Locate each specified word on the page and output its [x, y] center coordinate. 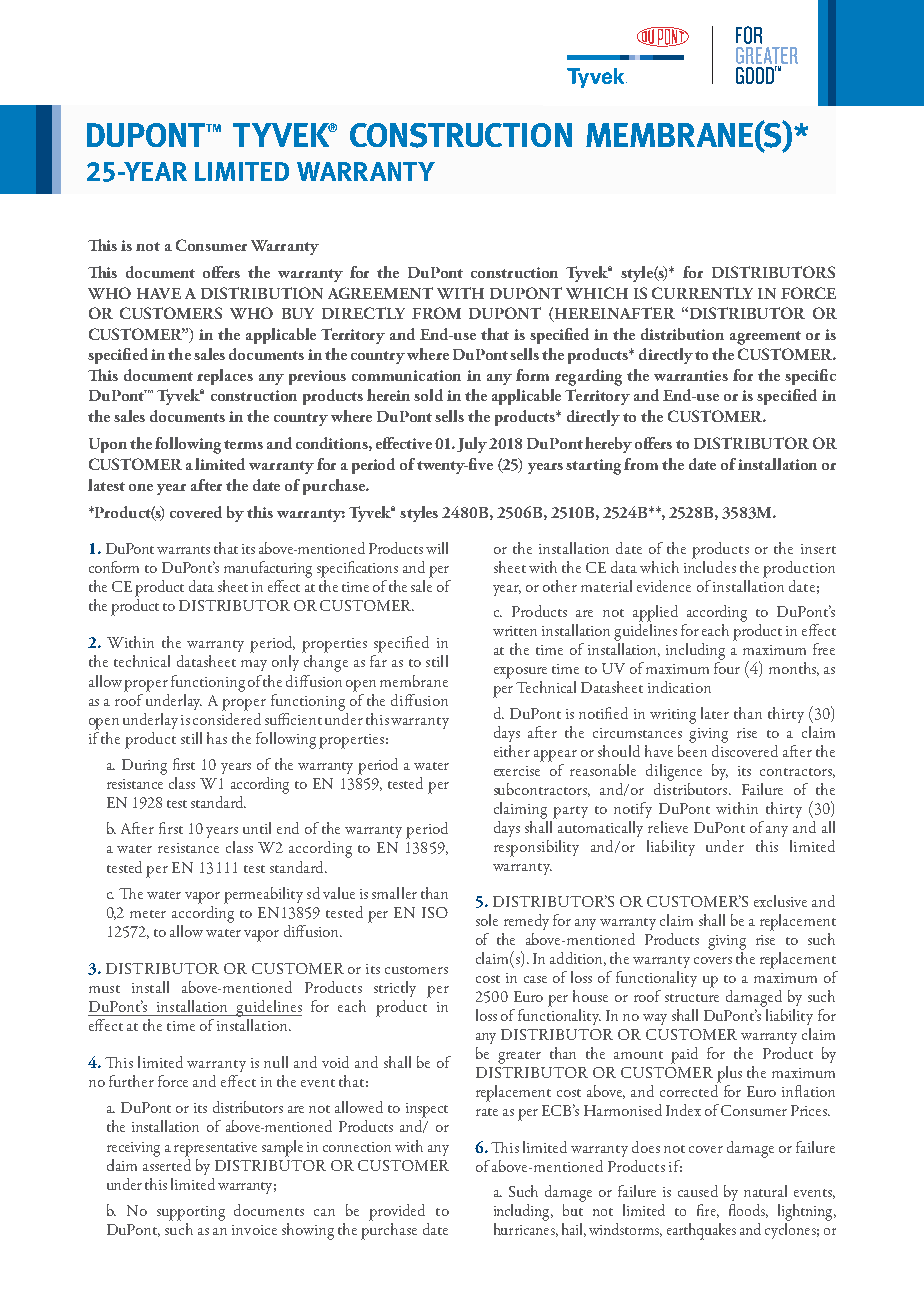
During [144, 767]
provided [397, 1212]
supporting [191, 1213]
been [692, 749]
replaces [225, 377]
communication [406, 375]
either [512, 751]
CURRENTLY [702, 293]
